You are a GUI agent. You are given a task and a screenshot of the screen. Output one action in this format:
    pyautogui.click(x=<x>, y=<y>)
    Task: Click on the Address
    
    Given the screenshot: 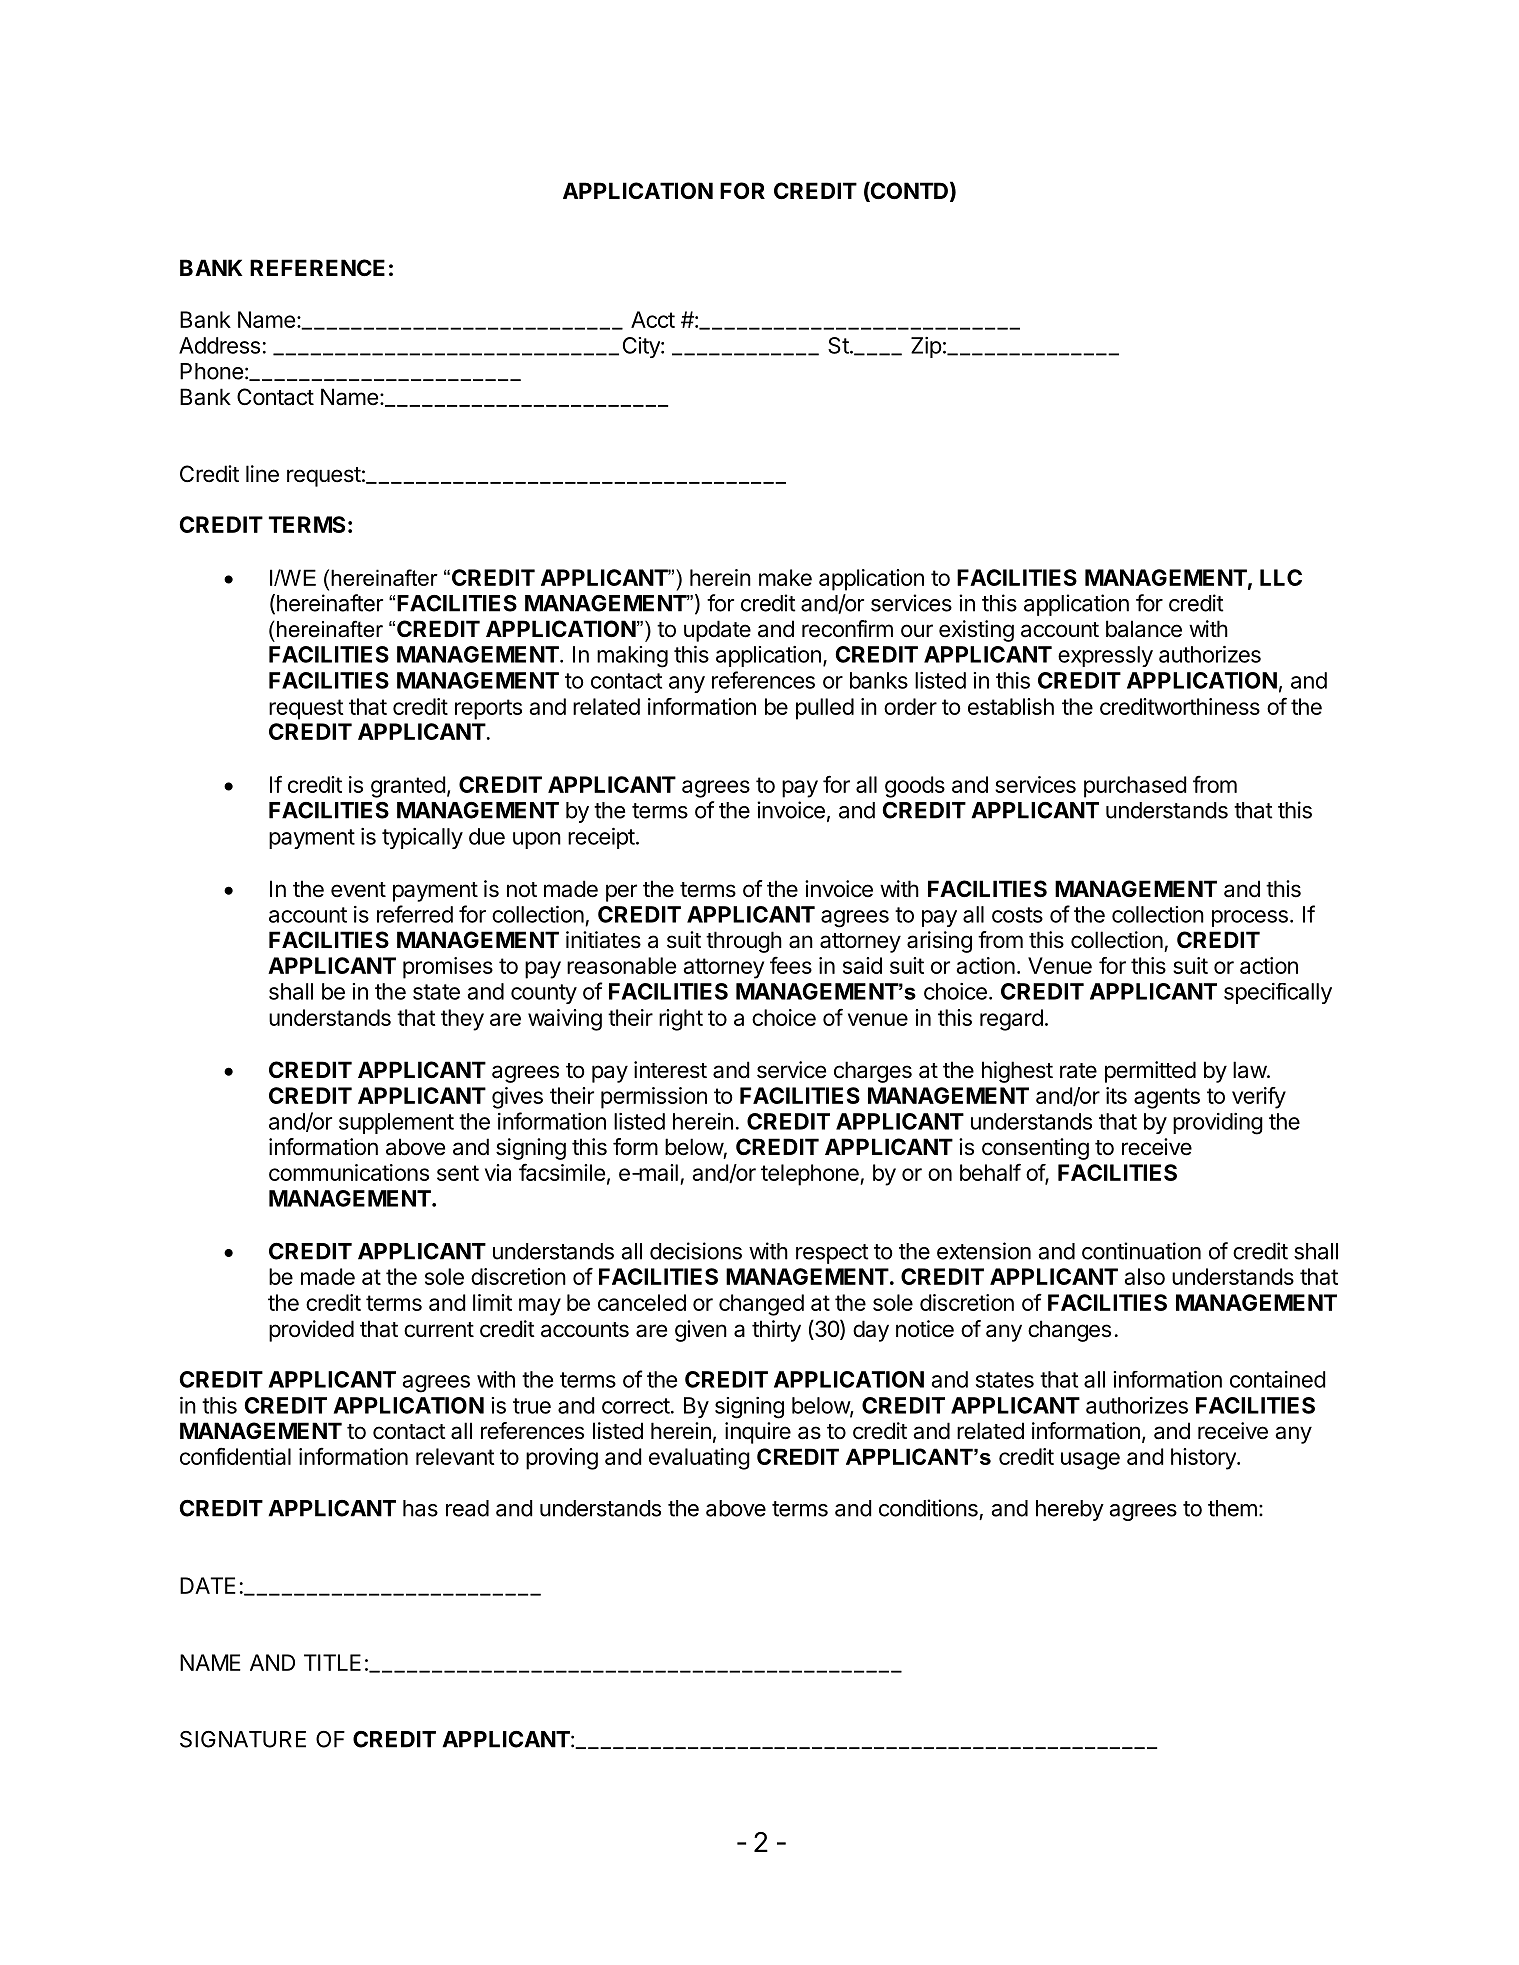 What is the action you would take?
    pyautogui.click(x=219, y=345)
